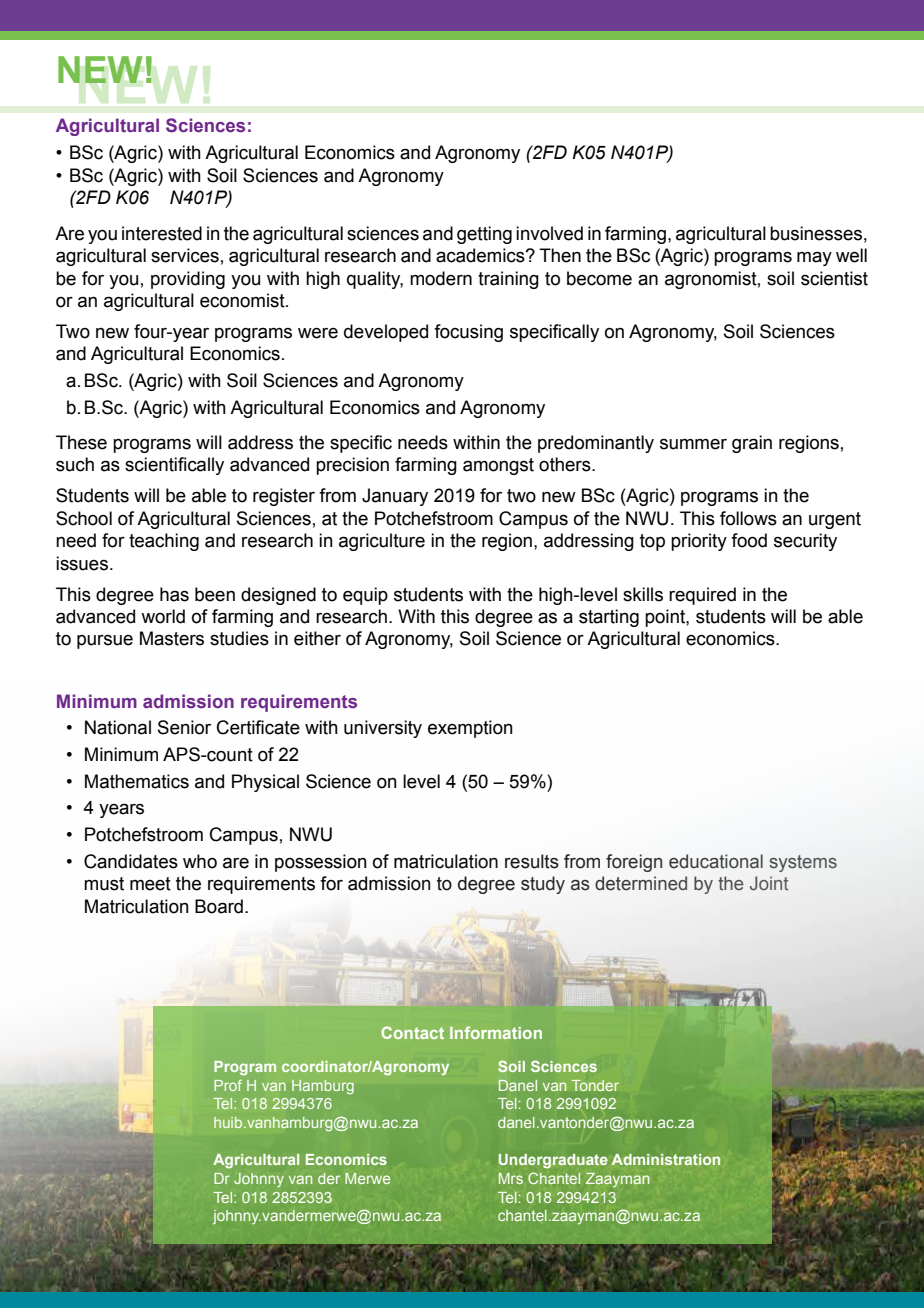 Image resolution: width=924 pixels, height=1308 pixels. Describe the element at coordinates (769, 883) in the screenshot. I see `Joint` at that location.
